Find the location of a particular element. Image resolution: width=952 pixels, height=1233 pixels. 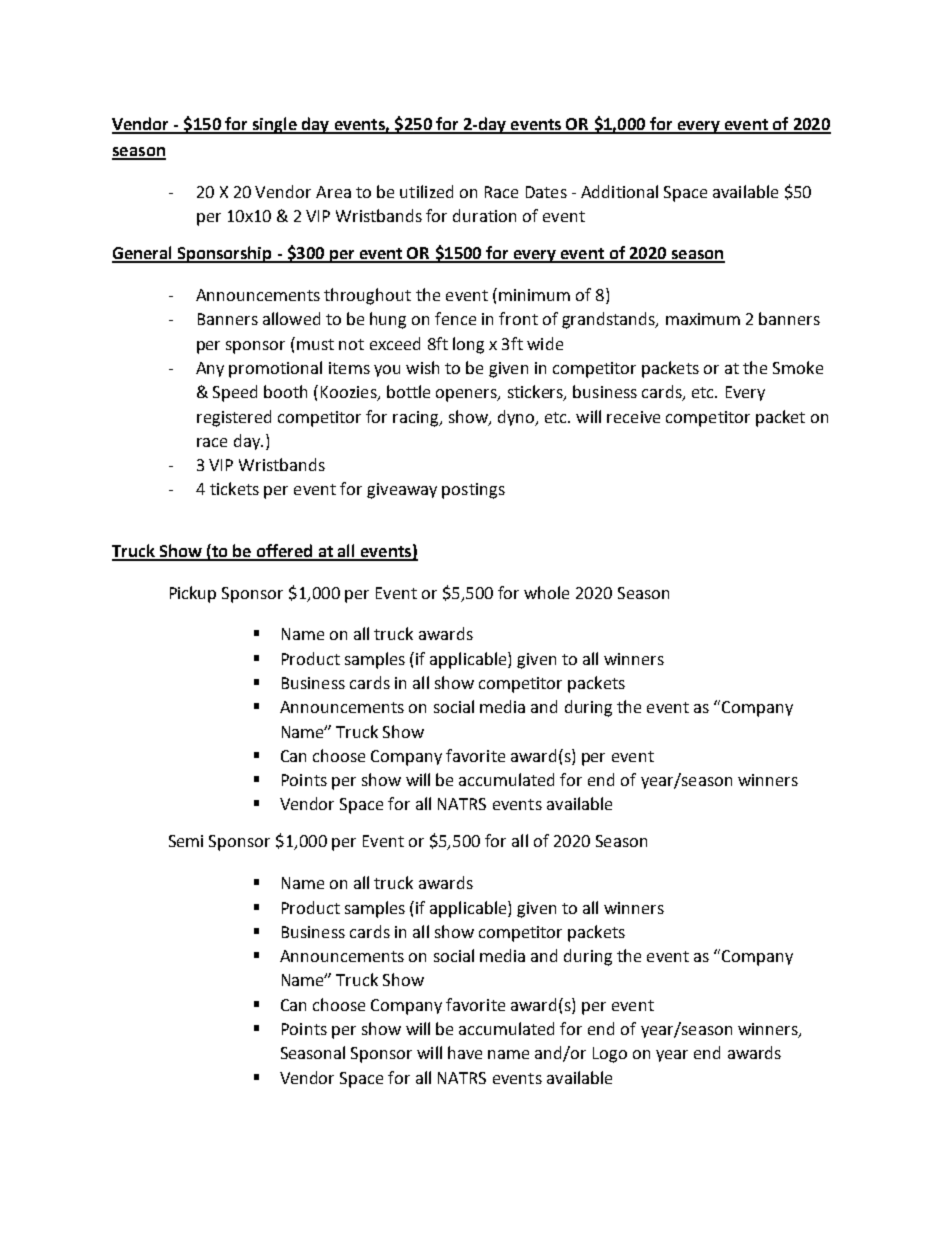

utilized is located at coordinates (426, 191).
